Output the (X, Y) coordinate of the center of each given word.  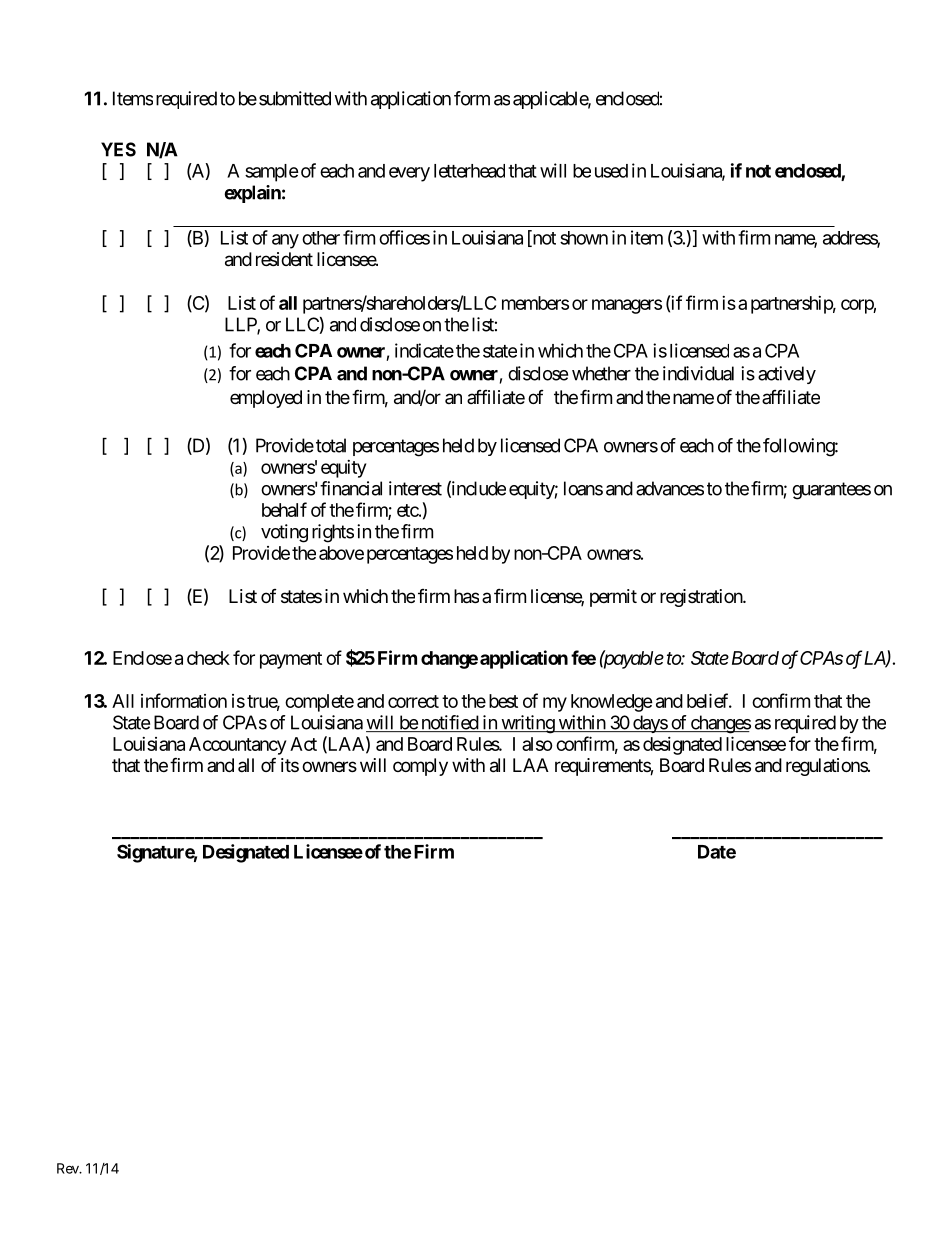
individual (698, 373)
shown (584, 238)
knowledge (612, 703)
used (611, 171)
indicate (424, 350)
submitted (295, 98)
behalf (284, 509)
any (285, 241)
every (409, 174)
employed (266, 399)
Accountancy (237, 746)
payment (291, 660)
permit (613, 598)
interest (415, 488)
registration (702, 598)
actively (787, 375)
